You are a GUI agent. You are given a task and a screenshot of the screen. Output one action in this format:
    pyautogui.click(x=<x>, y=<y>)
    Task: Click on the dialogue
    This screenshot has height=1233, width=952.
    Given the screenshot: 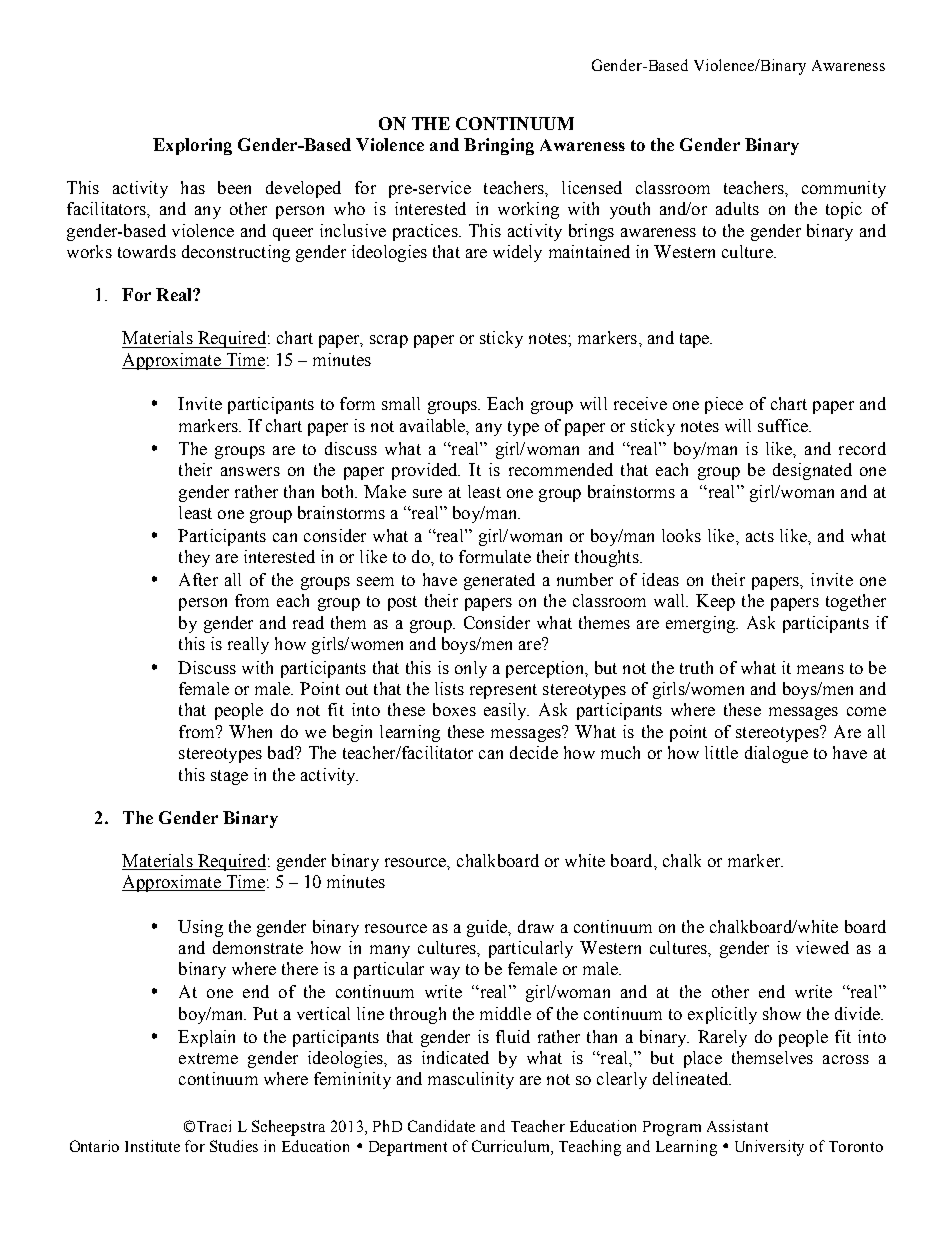 What is the action you would take?
    pyautogui.click(x=776, y=754)
